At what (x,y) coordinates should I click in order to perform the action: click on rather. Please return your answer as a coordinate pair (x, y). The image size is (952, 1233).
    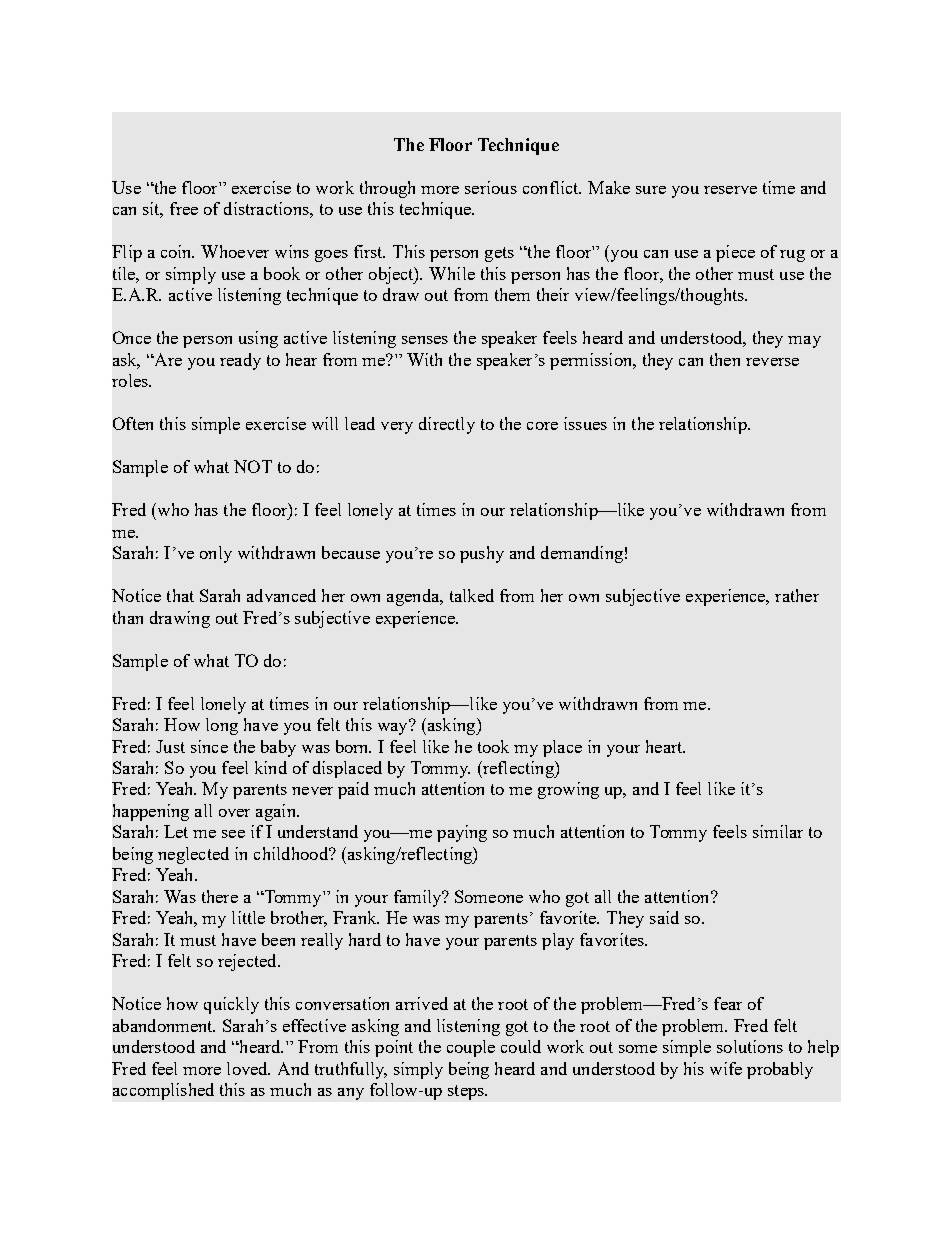
    Looking at the image, I should click on (797, 595).
